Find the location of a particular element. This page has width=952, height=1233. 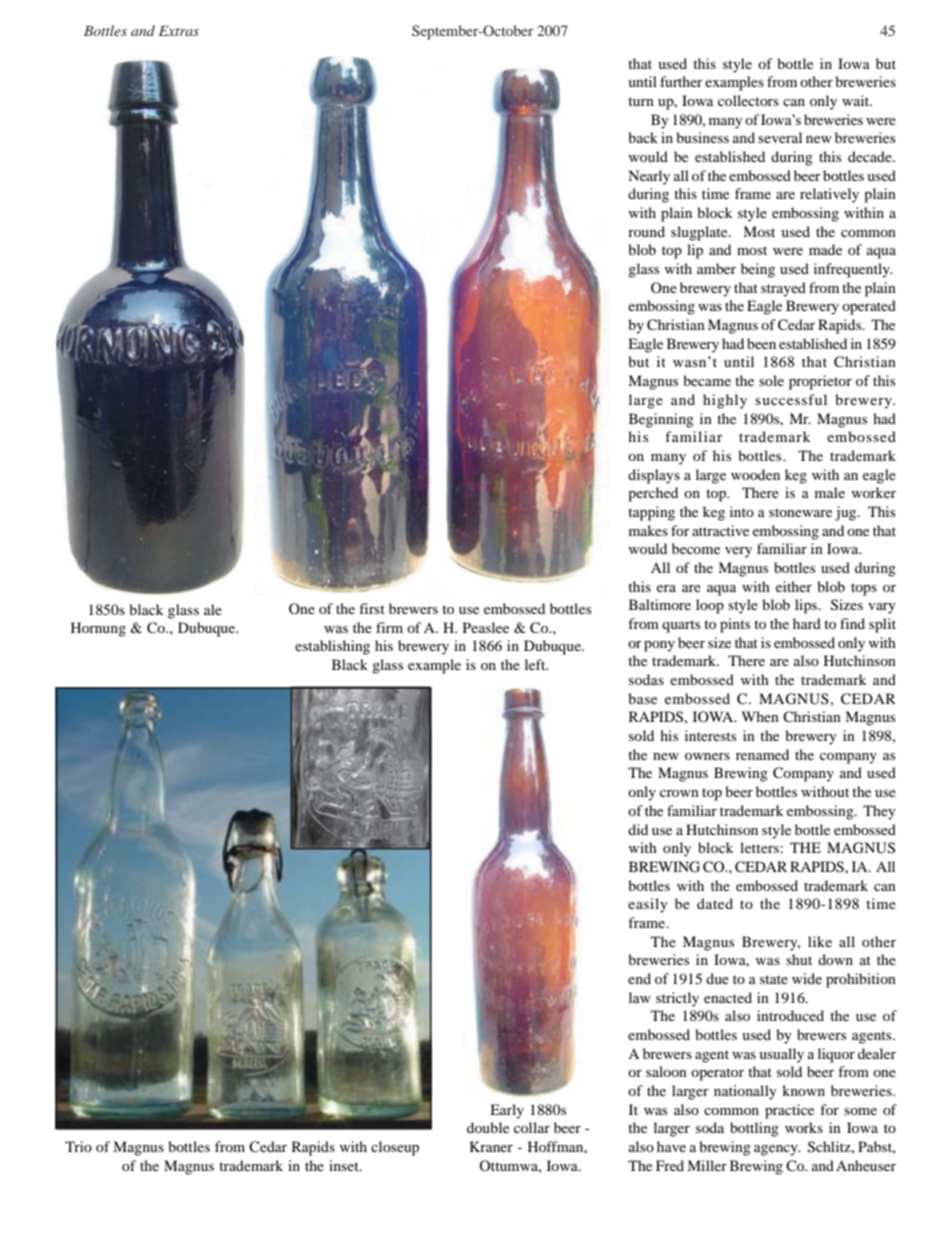

inset is located at coordinates (345, 1165).
